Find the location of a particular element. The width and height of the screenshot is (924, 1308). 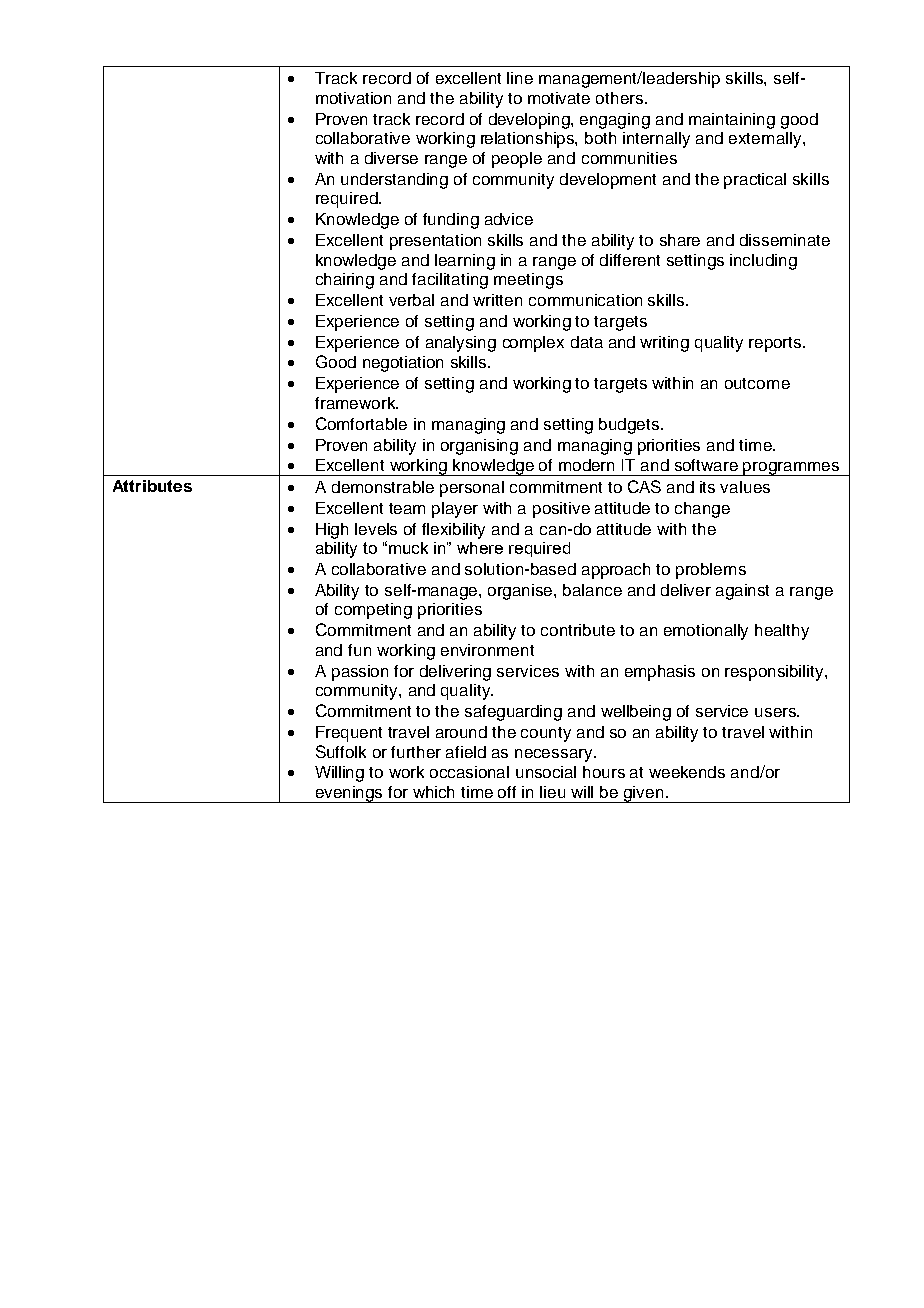

line is located at coordinates (520, 78).
